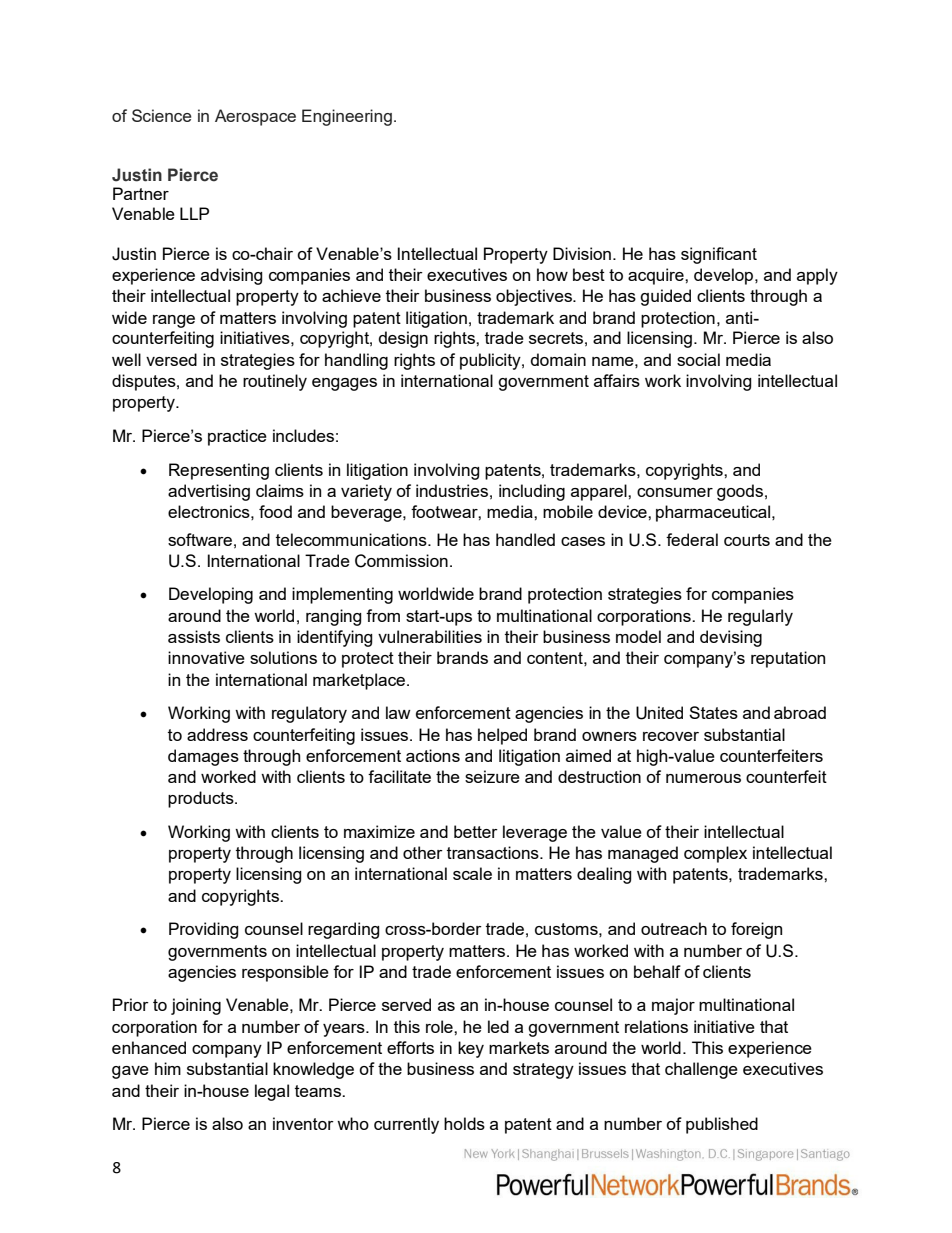 The width and height of the screenshot is (952, 1233). What do you see at coordinates (347, 117) in the screenshot?
I see `Engineering` at bounding box center [347, 117].
